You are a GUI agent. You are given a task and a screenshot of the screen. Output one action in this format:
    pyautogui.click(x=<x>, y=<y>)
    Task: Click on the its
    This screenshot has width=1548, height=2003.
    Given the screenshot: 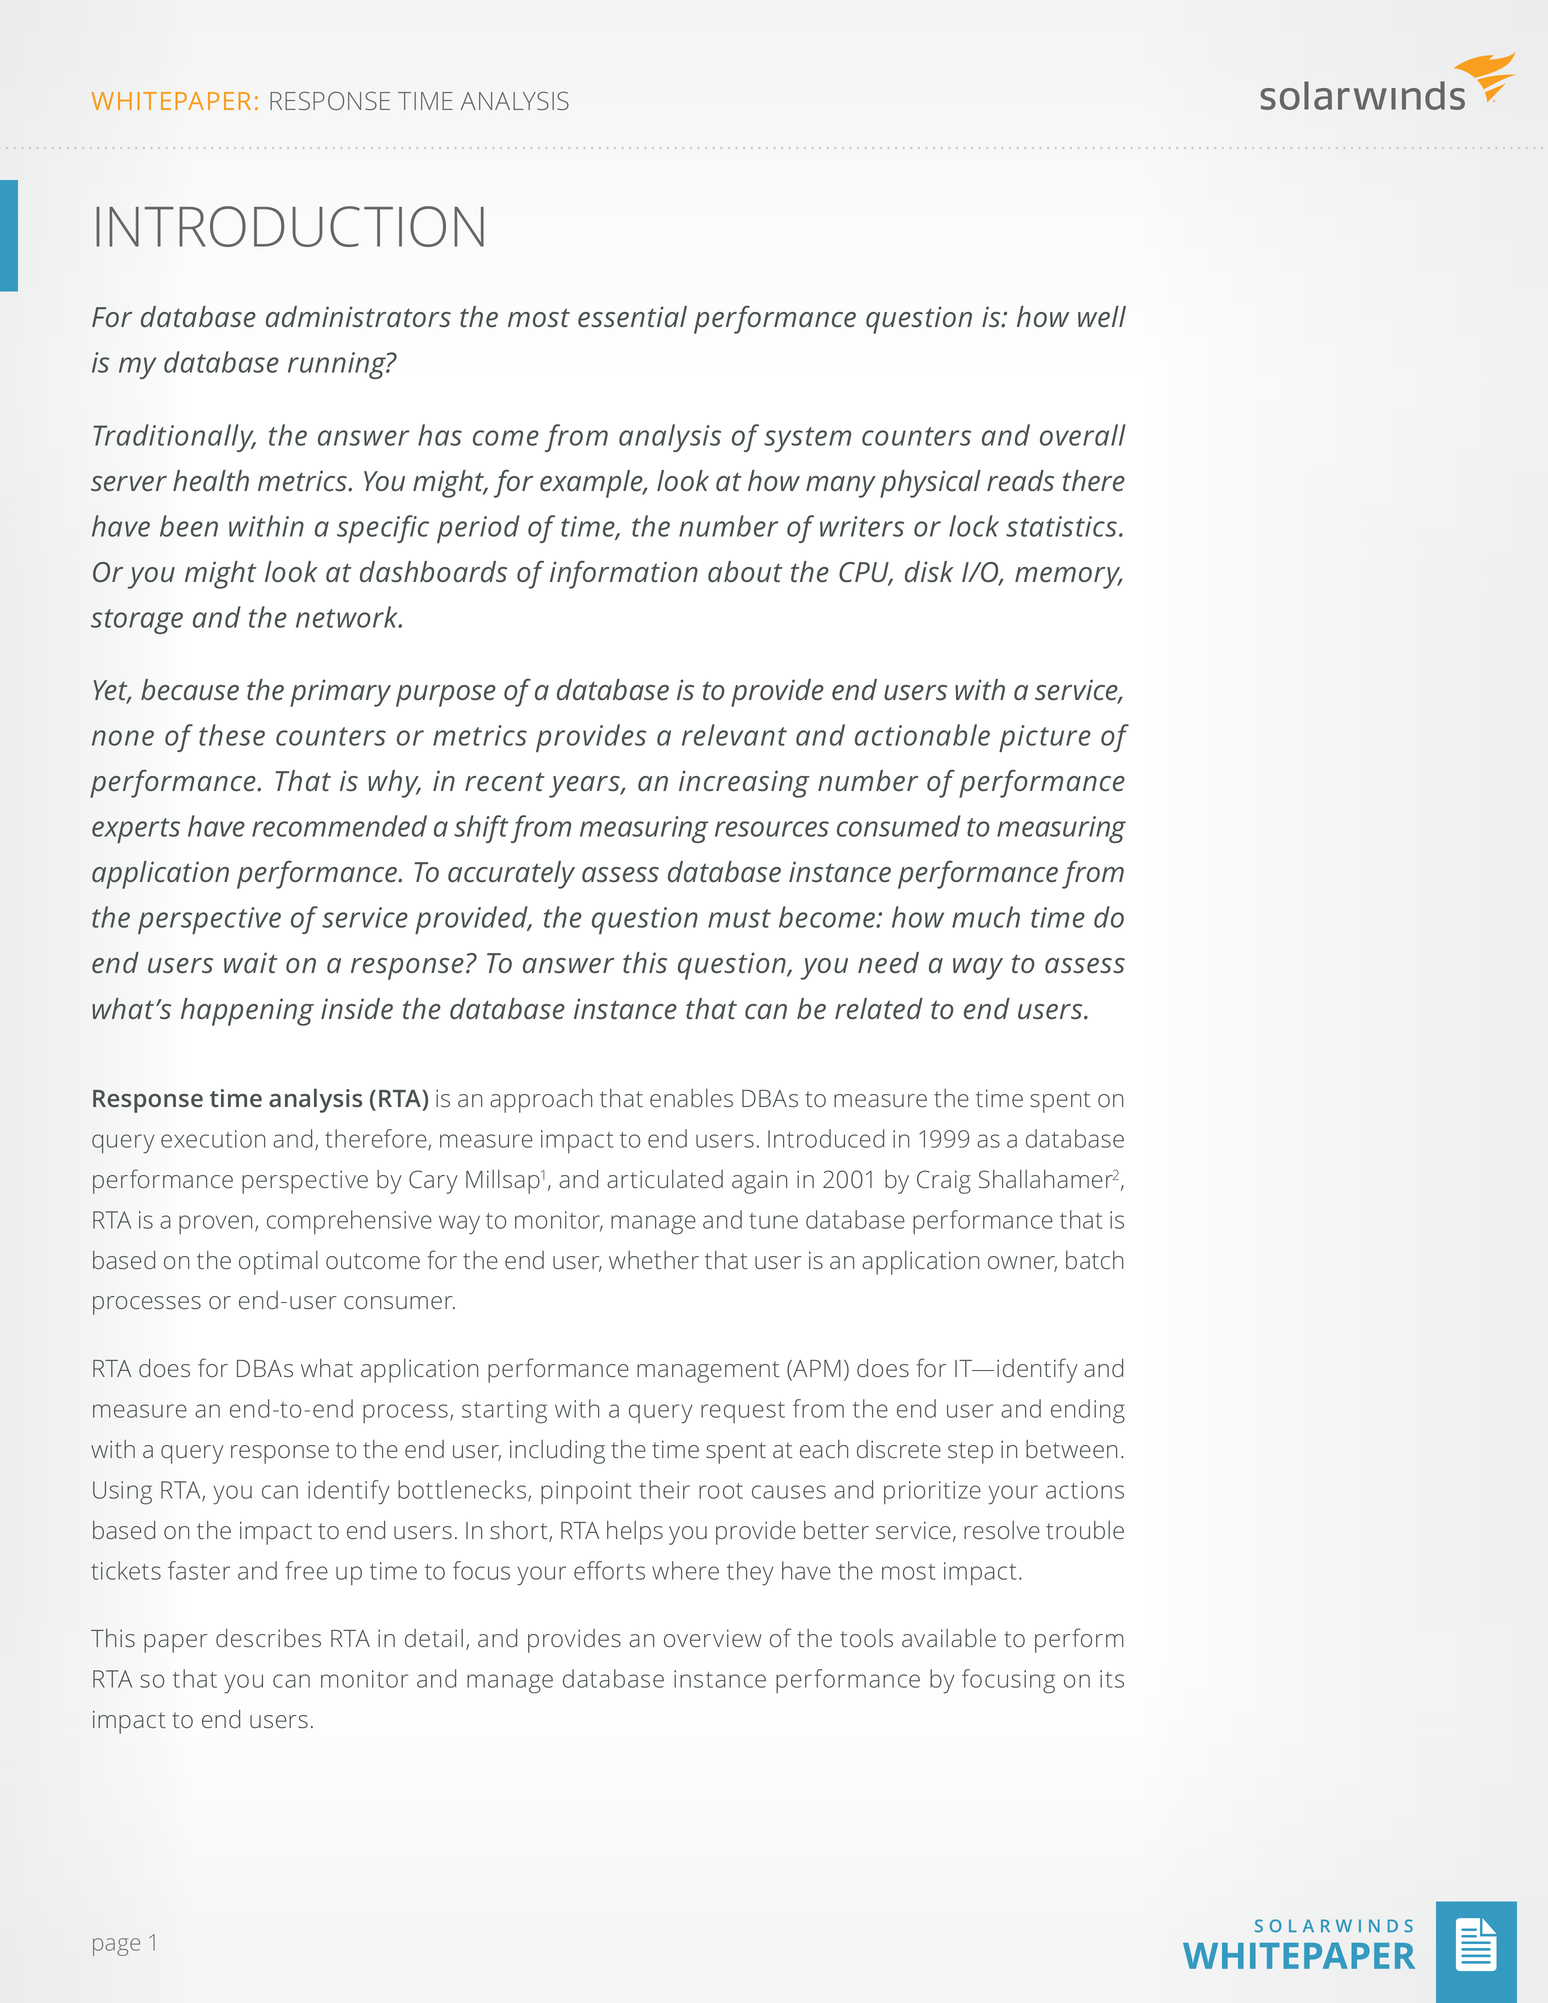 What is the action you would take?
    pyautogui.click(x=1112, y=1679)
